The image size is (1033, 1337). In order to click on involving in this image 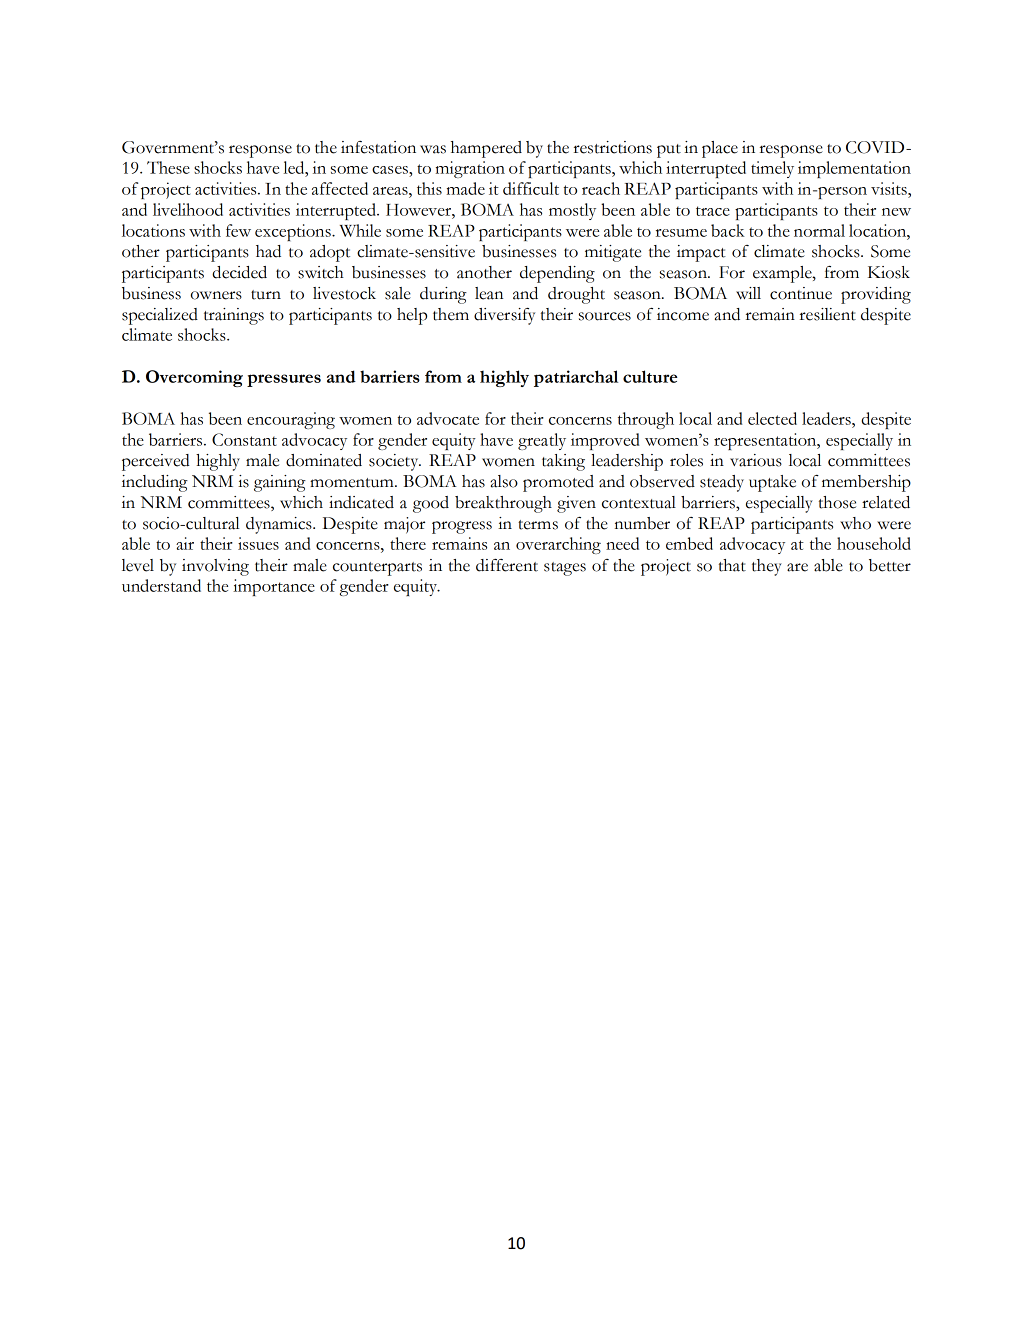, I will do `click(215, 567)`.
